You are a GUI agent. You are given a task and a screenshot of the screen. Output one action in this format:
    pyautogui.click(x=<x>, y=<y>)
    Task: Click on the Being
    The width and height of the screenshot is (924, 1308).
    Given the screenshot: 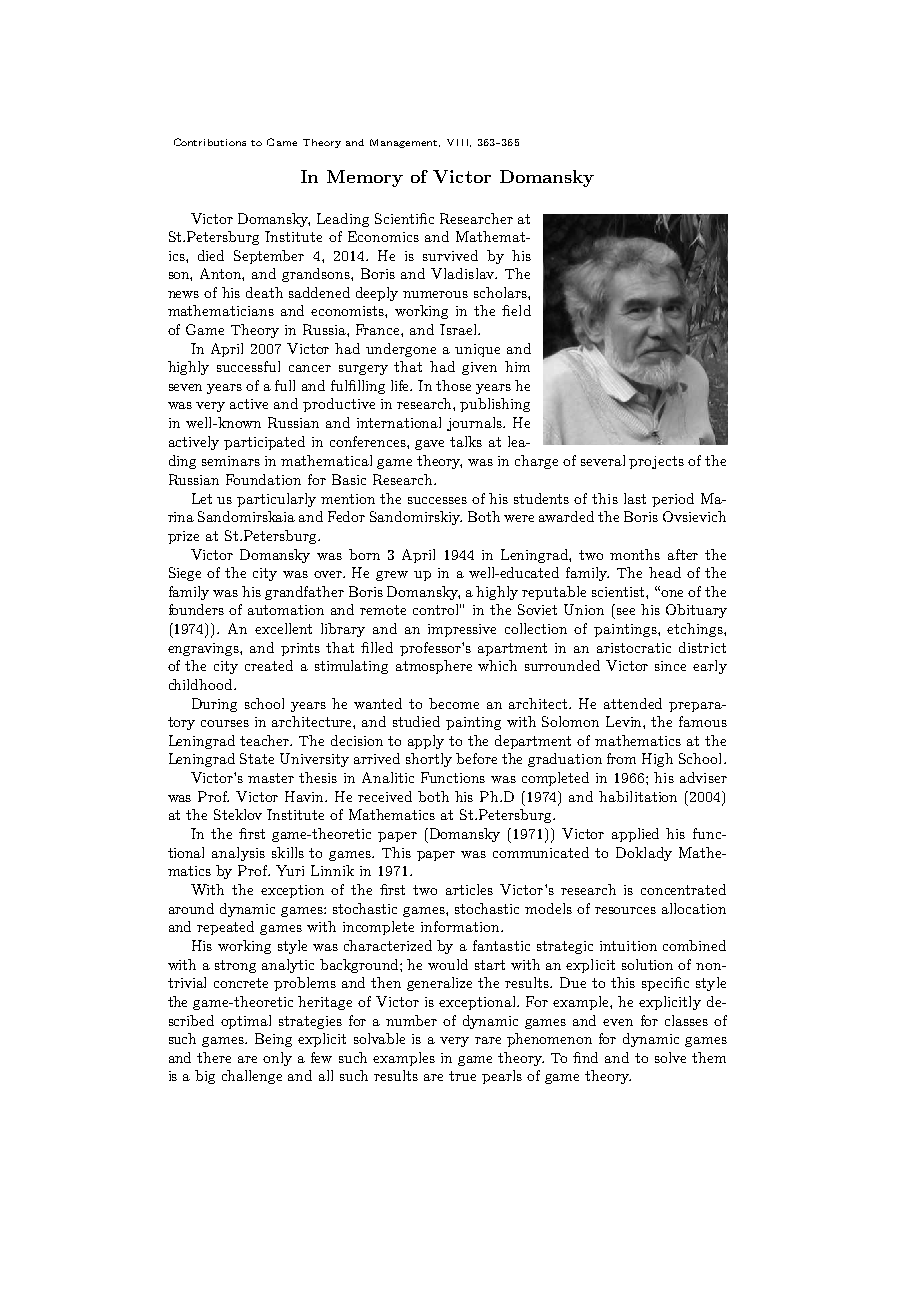 What is the action you would take?
    pyautogui.click(x=273, y=1040)
